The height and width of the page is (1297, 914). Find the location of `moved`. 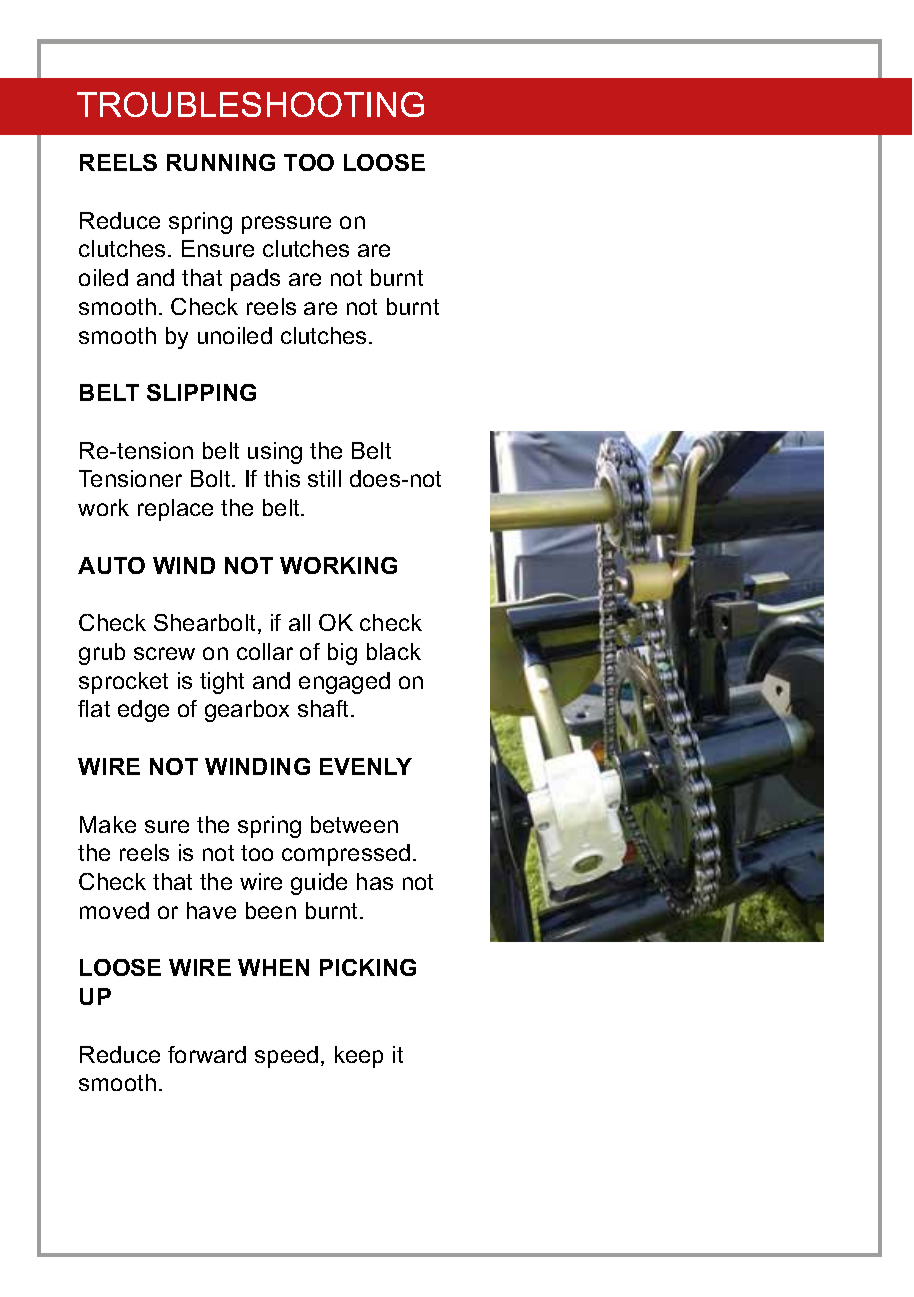

moved is located at coordinates (114, 910).
